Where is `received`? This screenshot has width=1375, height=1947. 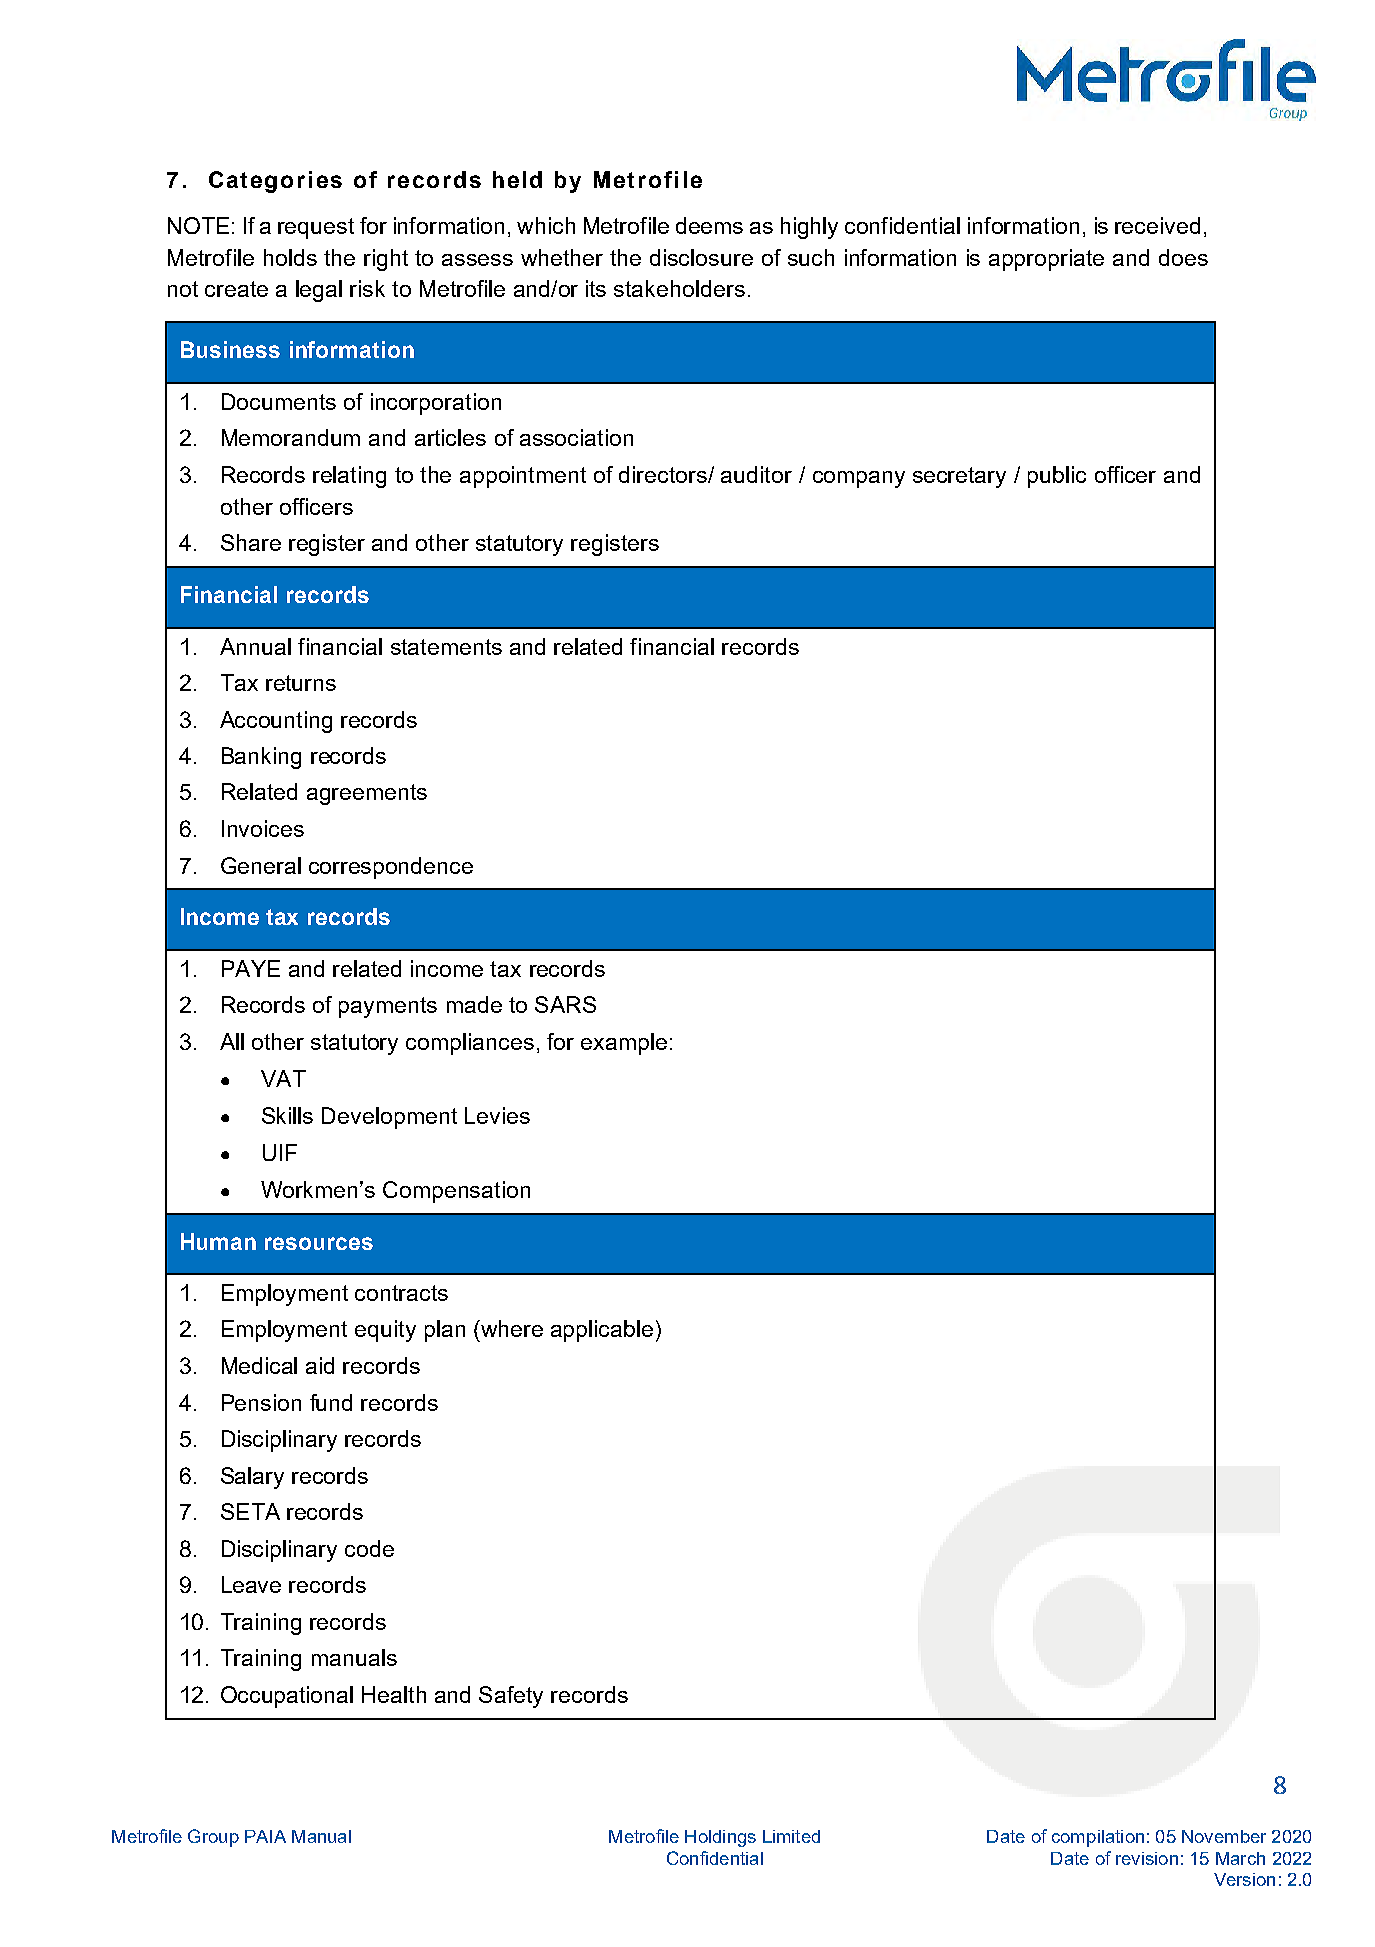
received is located at coordinates (1157, 225).
